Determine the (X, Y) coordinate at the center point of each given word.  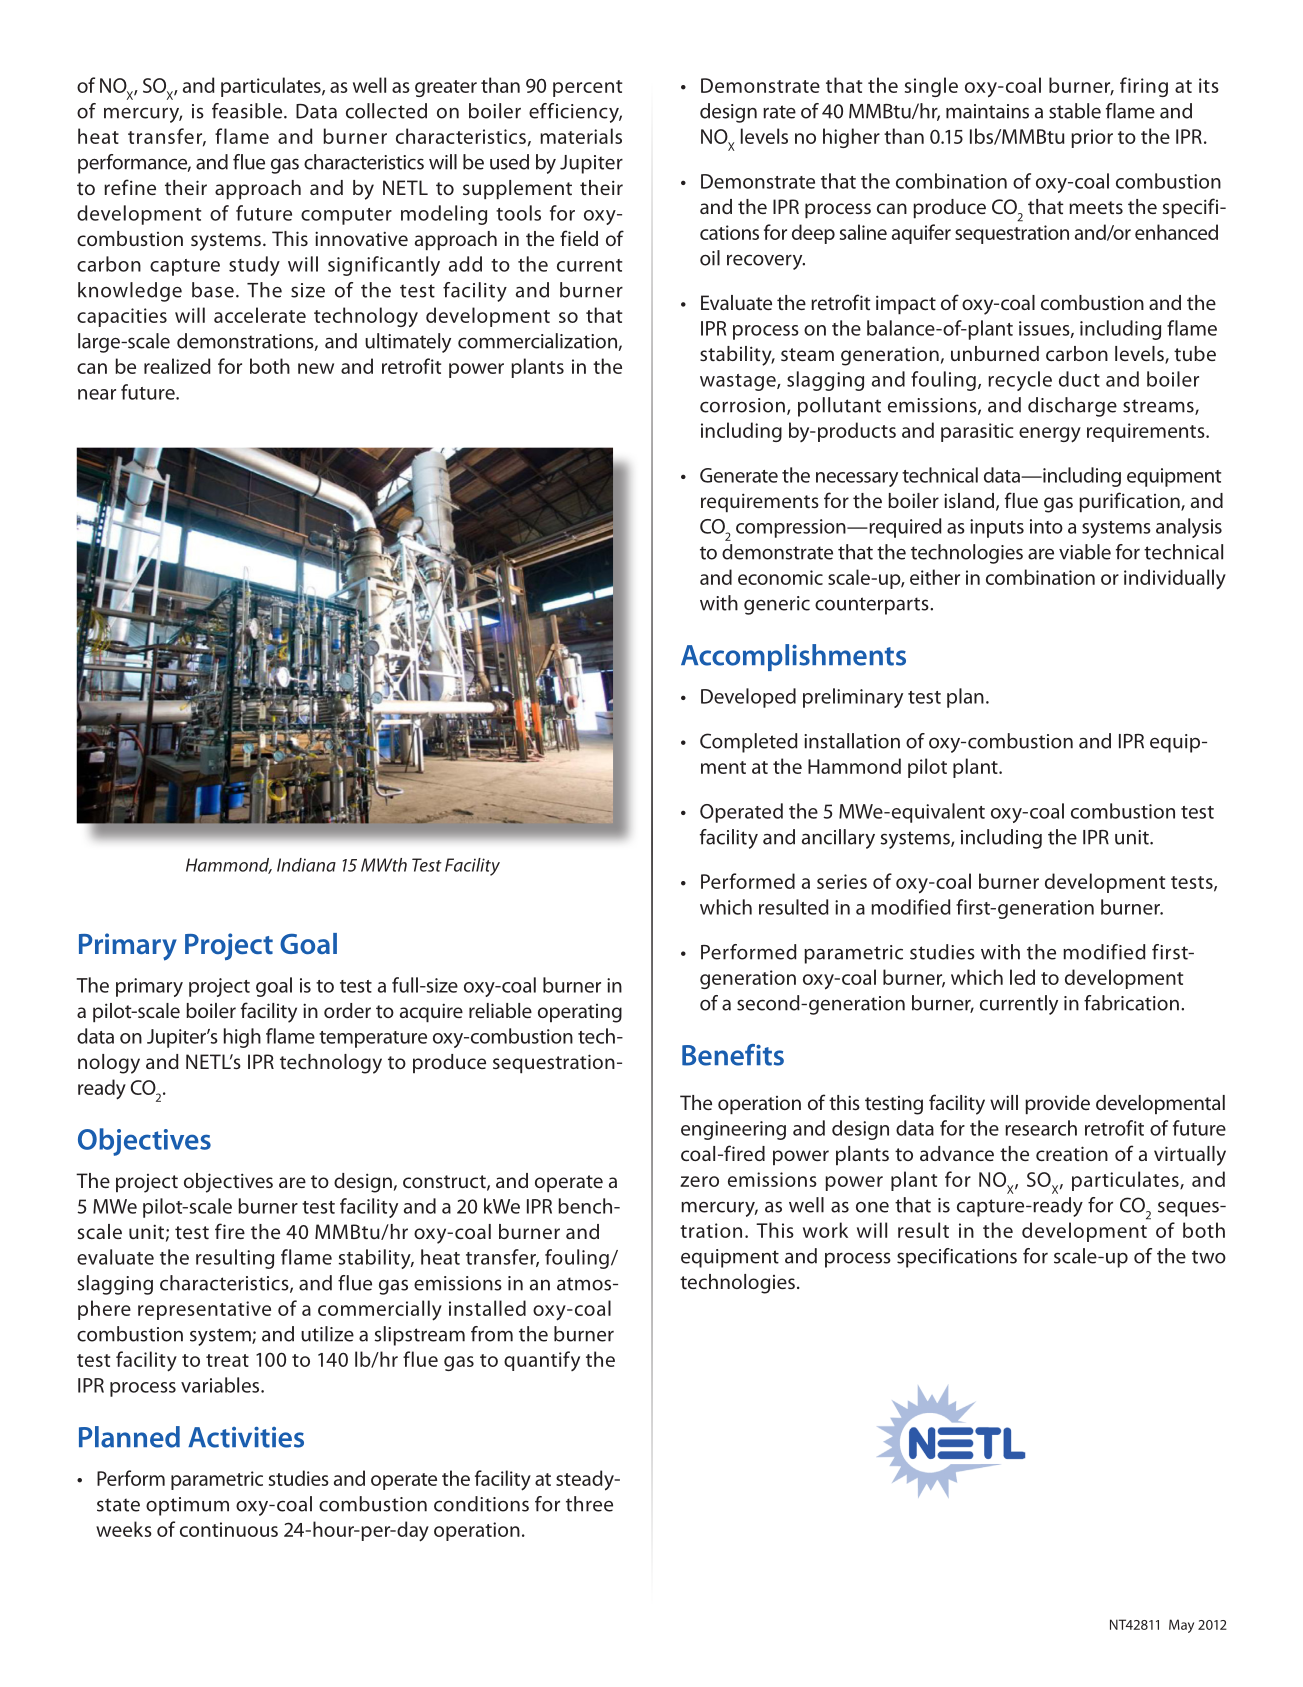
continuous (229, 1529)
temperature (373, 1039)
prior (1092, 138)
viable (1085, 552)
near (97, 394)
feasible (248, 111)
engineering (733, 1130)
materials (581, 136)
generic (777, 605)
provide (1057, 1104)
